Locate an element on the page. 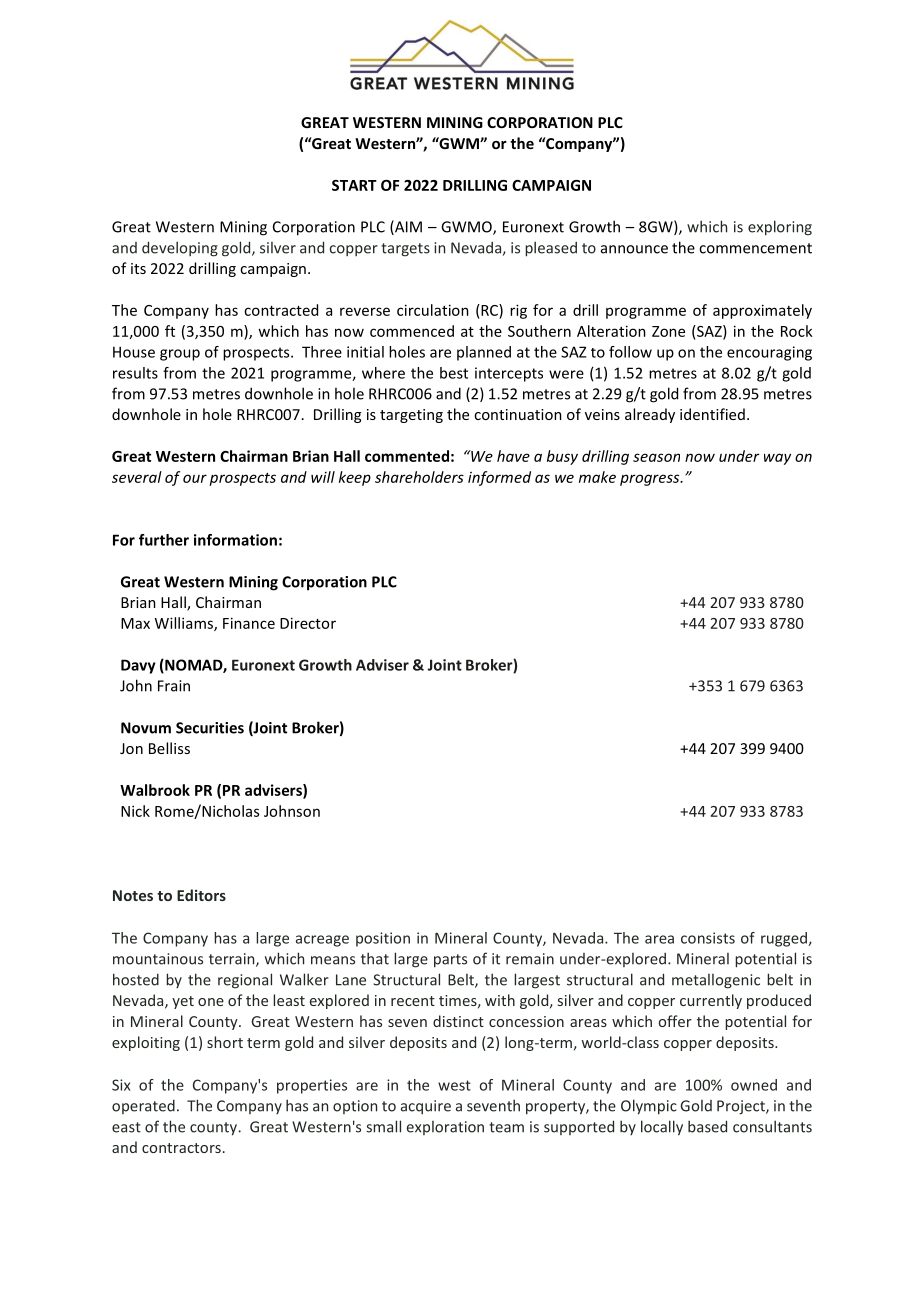  identified is located at coordinates (712, 414).
